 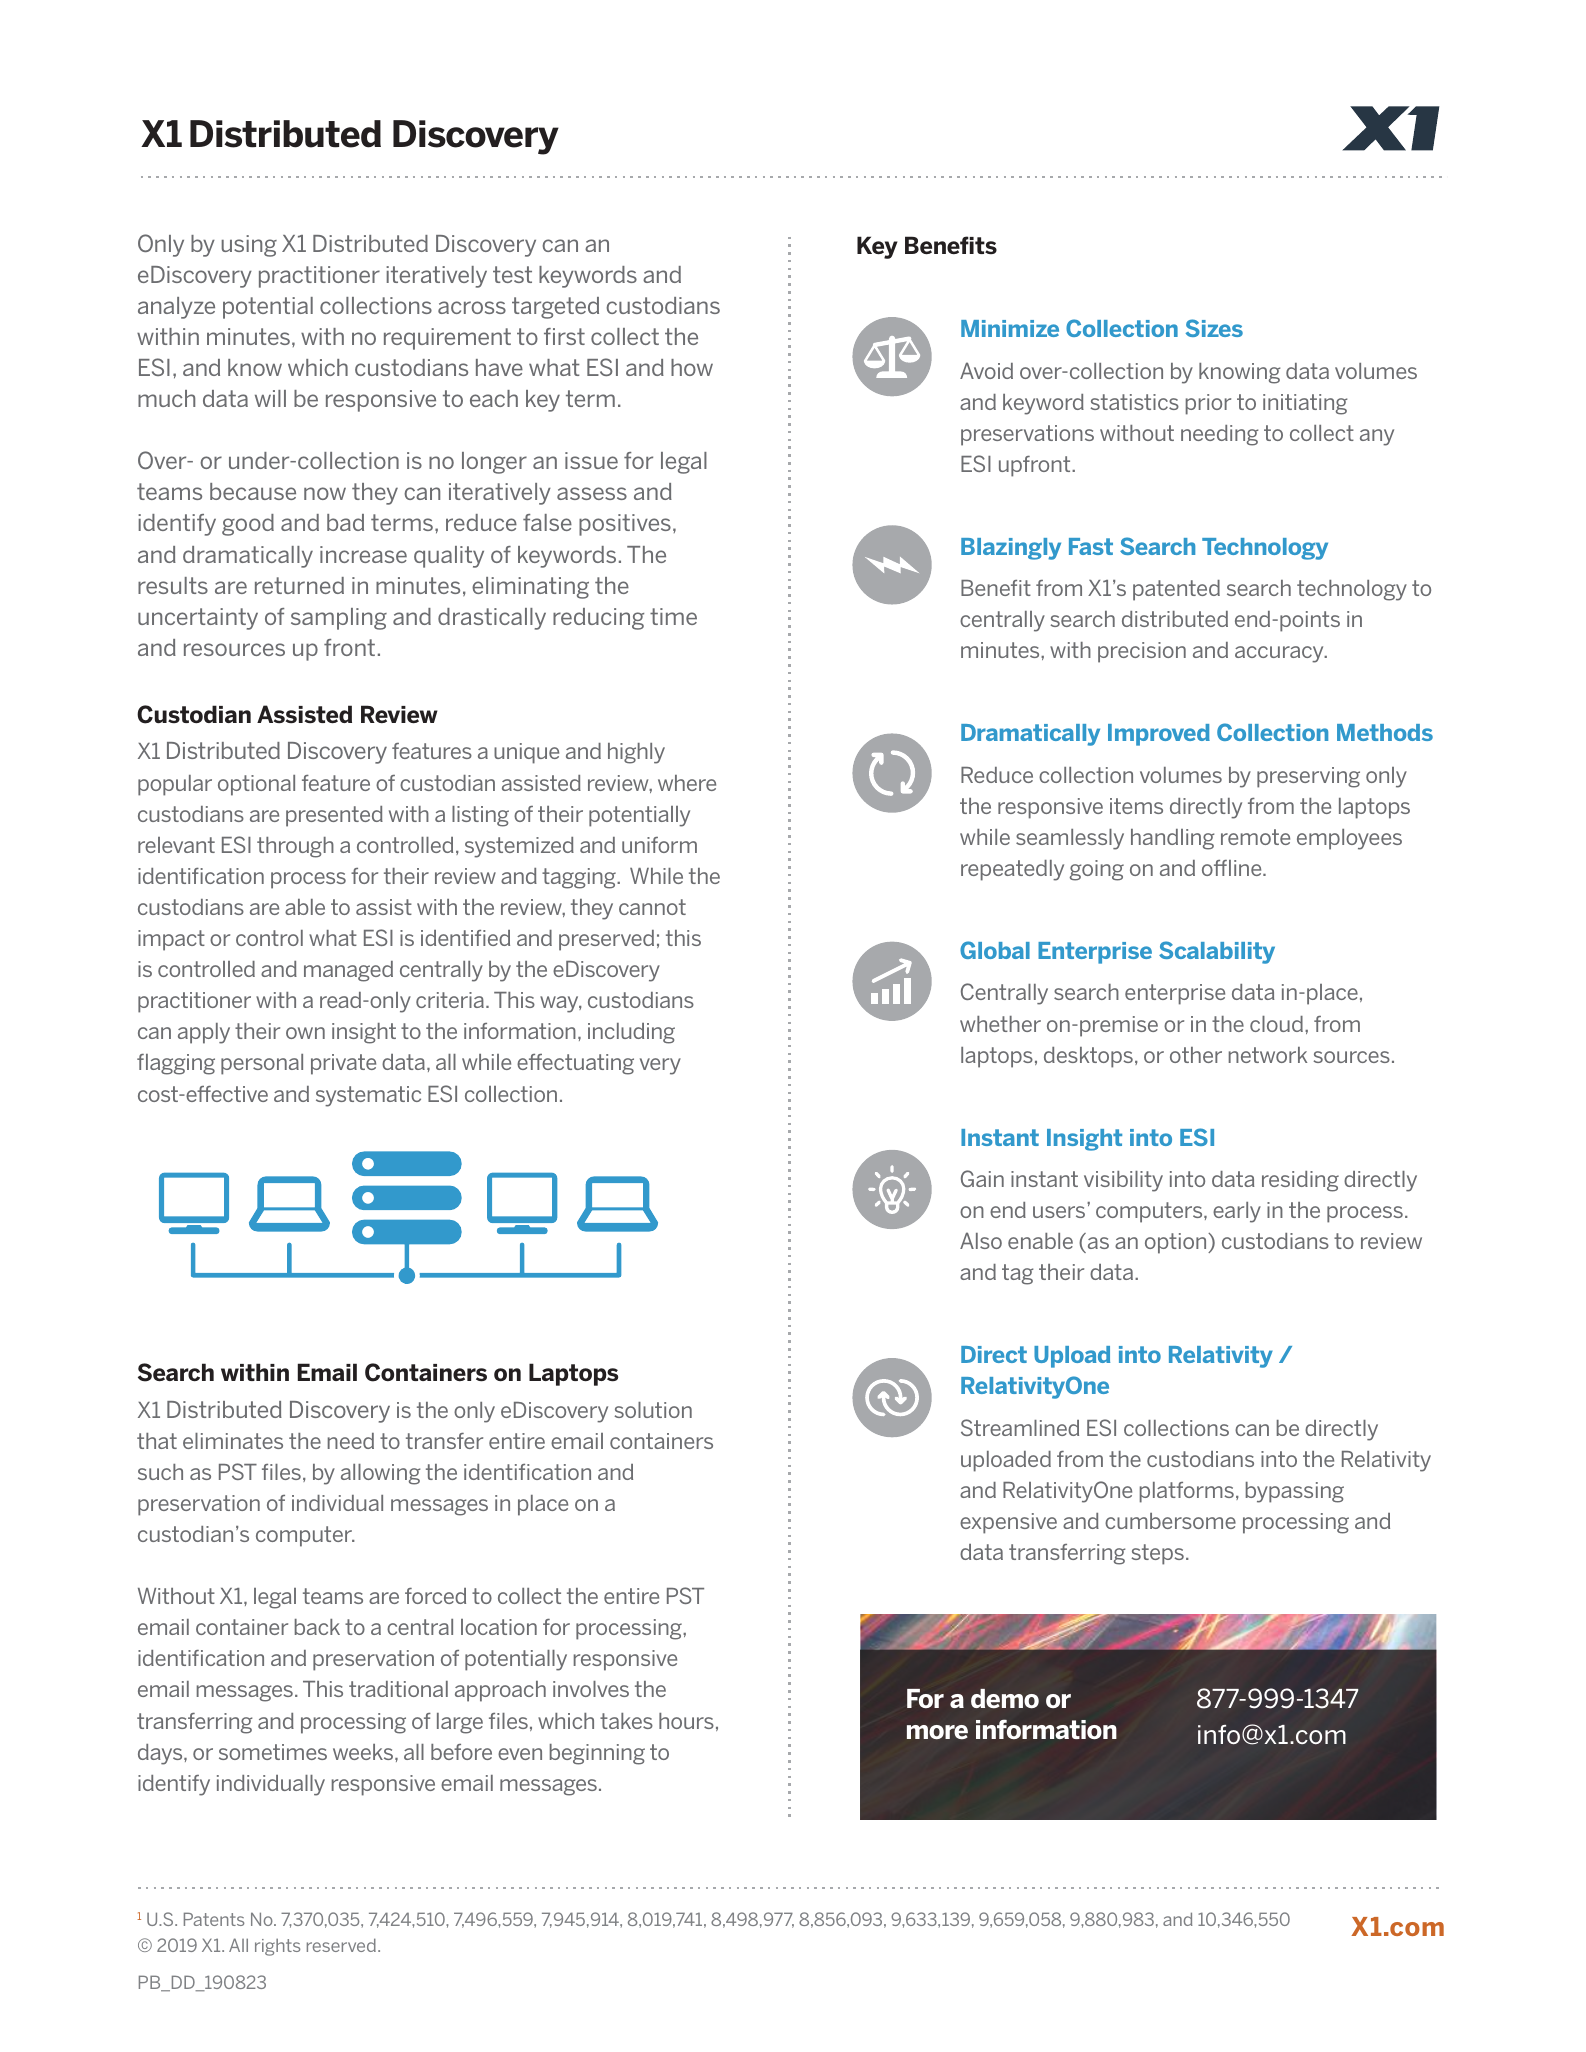 What do you see at coordinates (692, 367) in the document?
I see `how` at bounding box center [692, 367].
